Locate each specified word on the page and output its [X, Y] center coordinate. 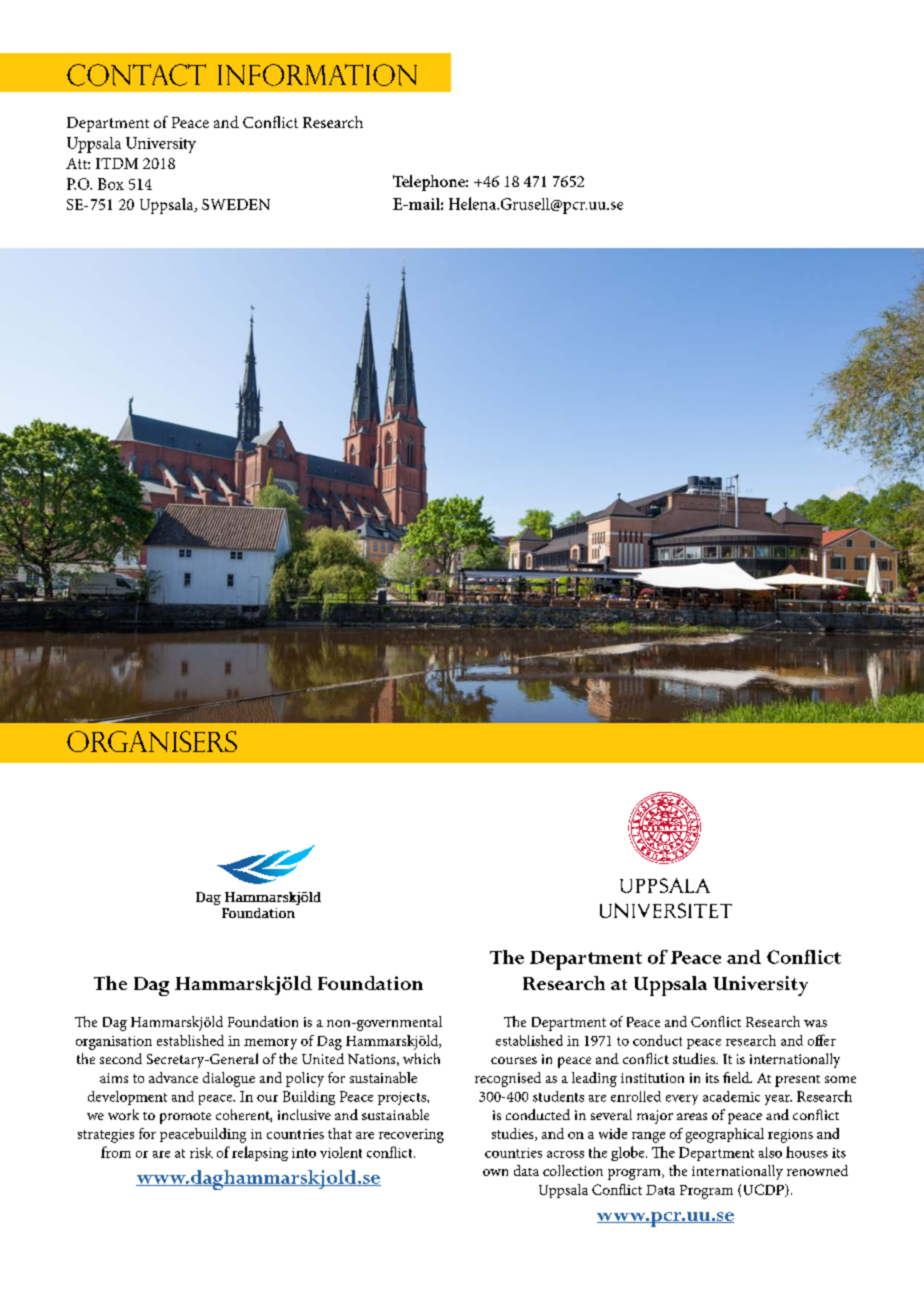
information [317, 75]
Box [111, 184]
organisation [114, 1043]
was [815, 1023]
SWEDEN [236, 204]
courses [514, 1060]
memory [270, 1044]
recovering [411, 1136]
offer [822, 1040]
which [421, 1058]
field [737, 1077]
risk [201, 1152]
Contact [136, 75]
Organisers [152, 741]
